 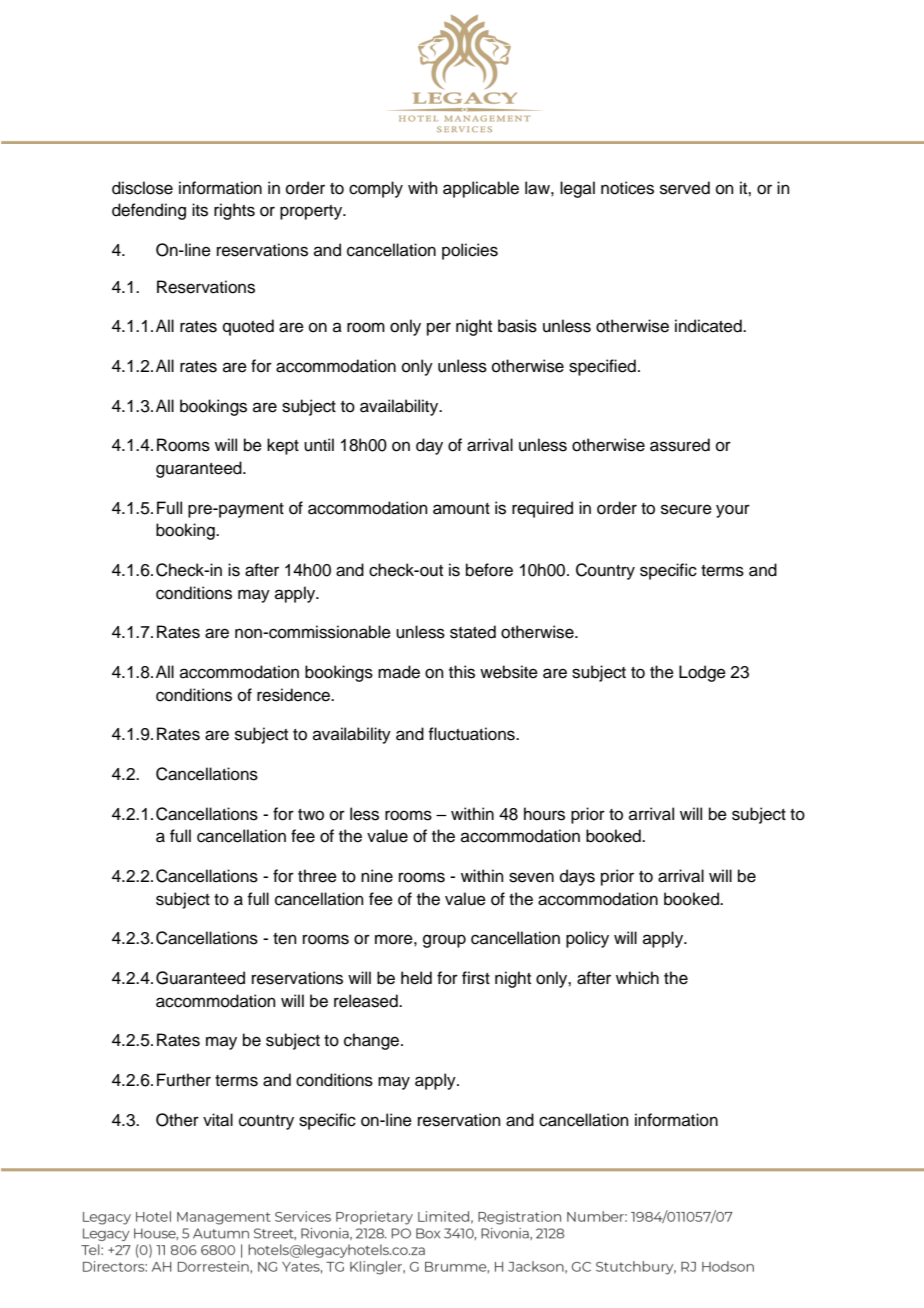 I want to click on vital, so click(x=218, y=1120).
